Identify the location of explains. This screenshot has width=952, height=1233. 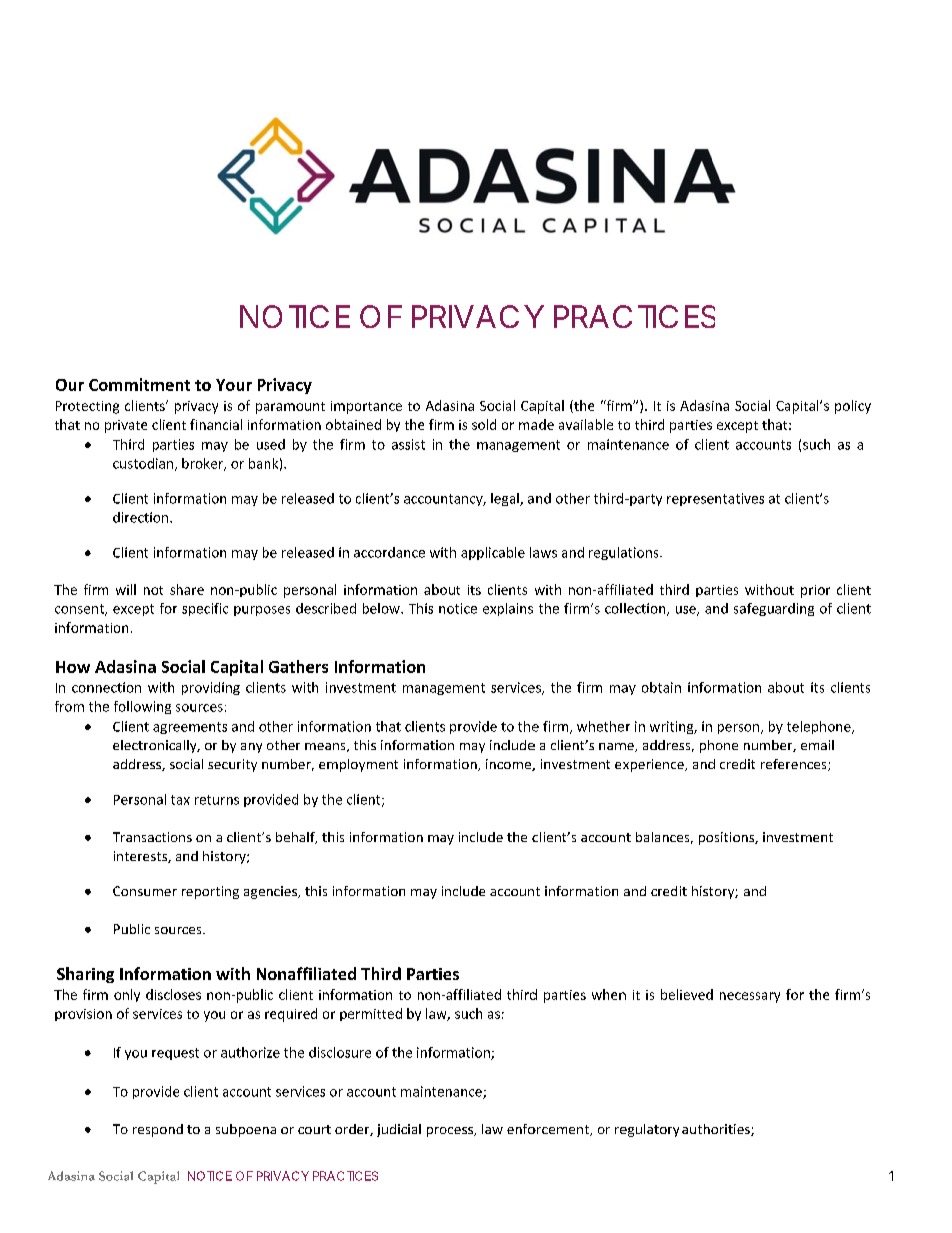
(508, 609).
